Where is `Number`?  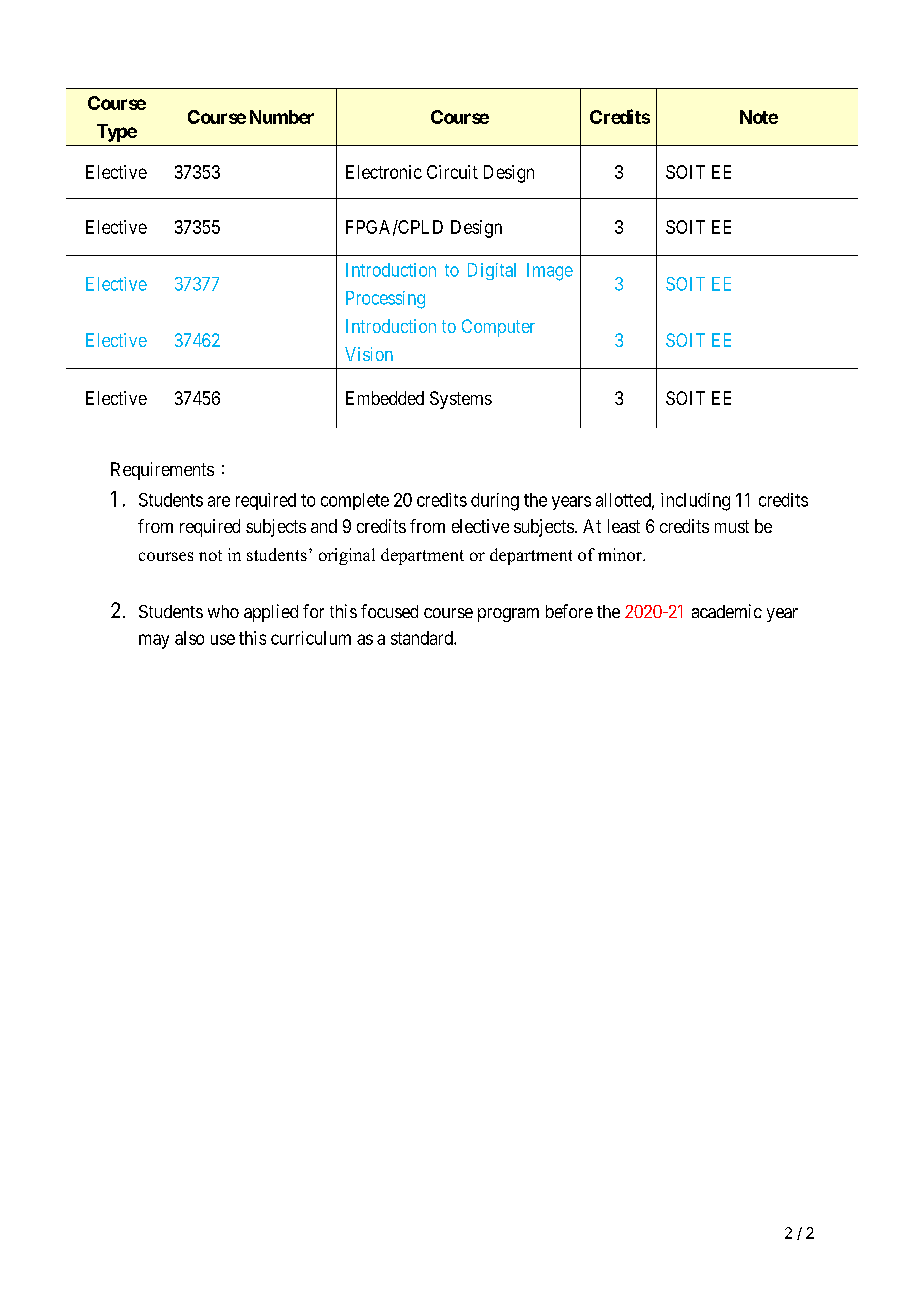 Number is located at coordinates (282, 117).
